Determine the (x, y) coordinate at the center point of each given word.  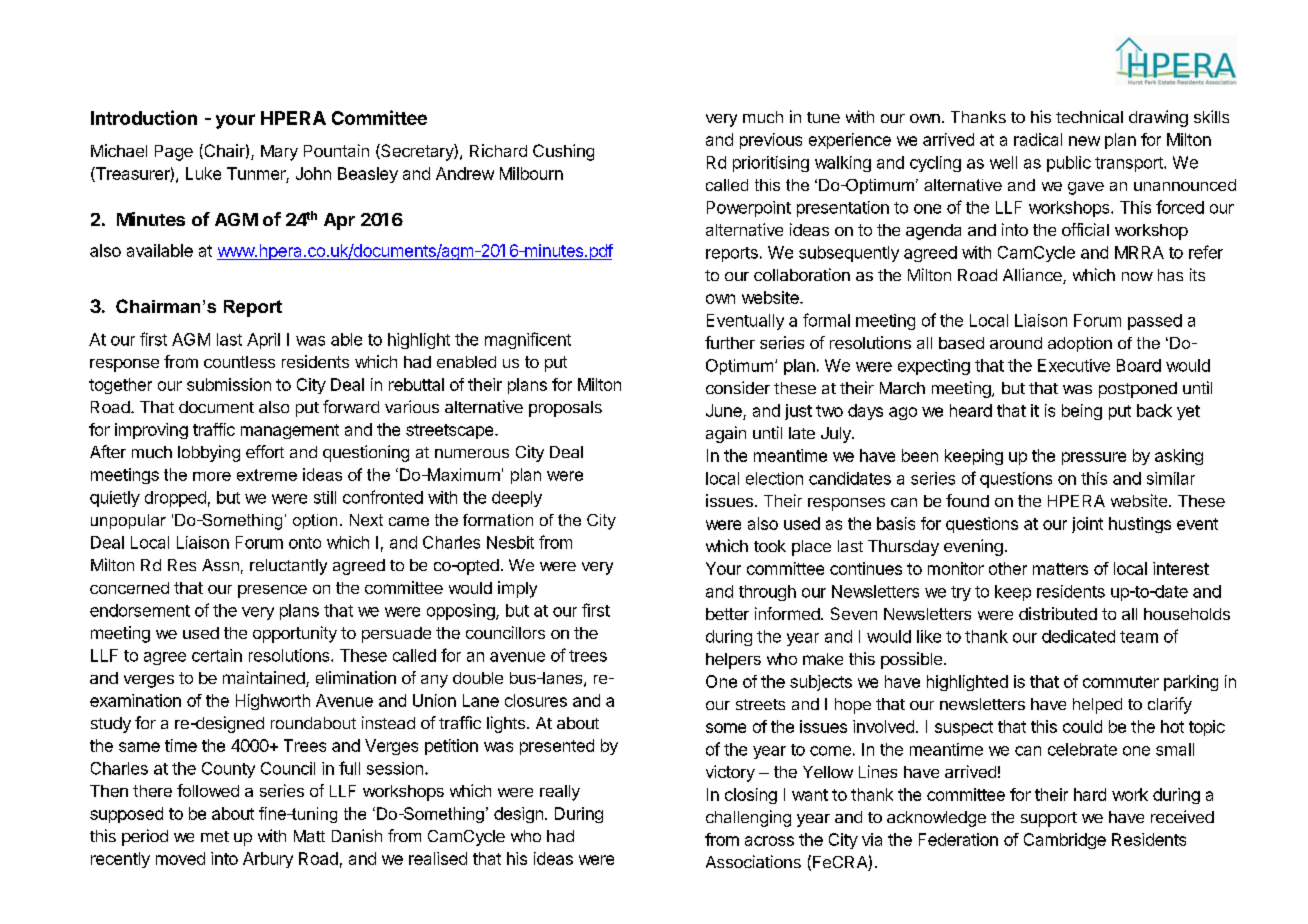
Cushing (563, 152)
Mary (279, 153)
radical (1038, 139)
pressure (1094, 458)
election (774, 478)
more (212, 476)
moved (180, 858)
